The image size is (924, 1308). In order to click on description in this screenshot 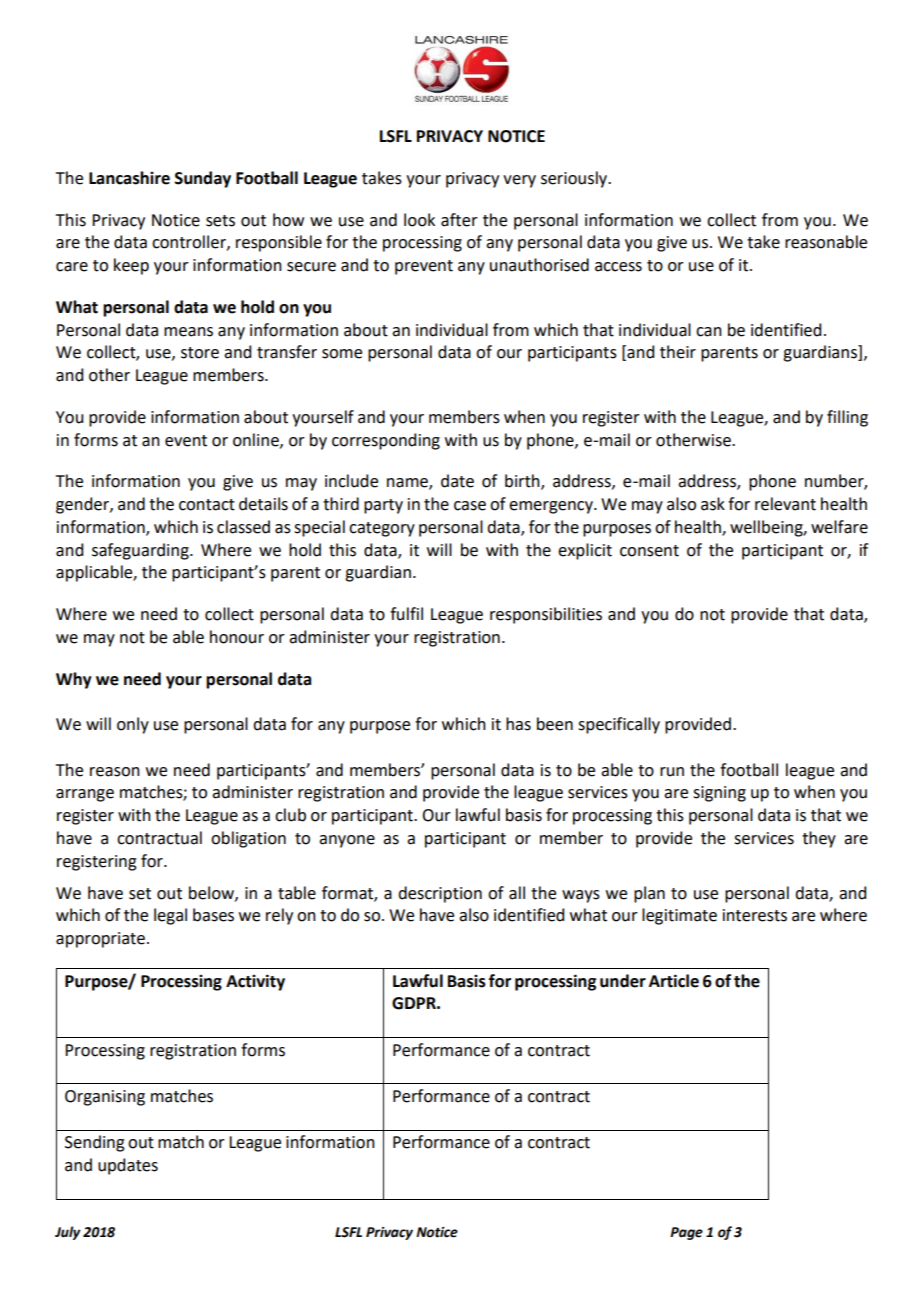, I will do `click(440, 894)`.
